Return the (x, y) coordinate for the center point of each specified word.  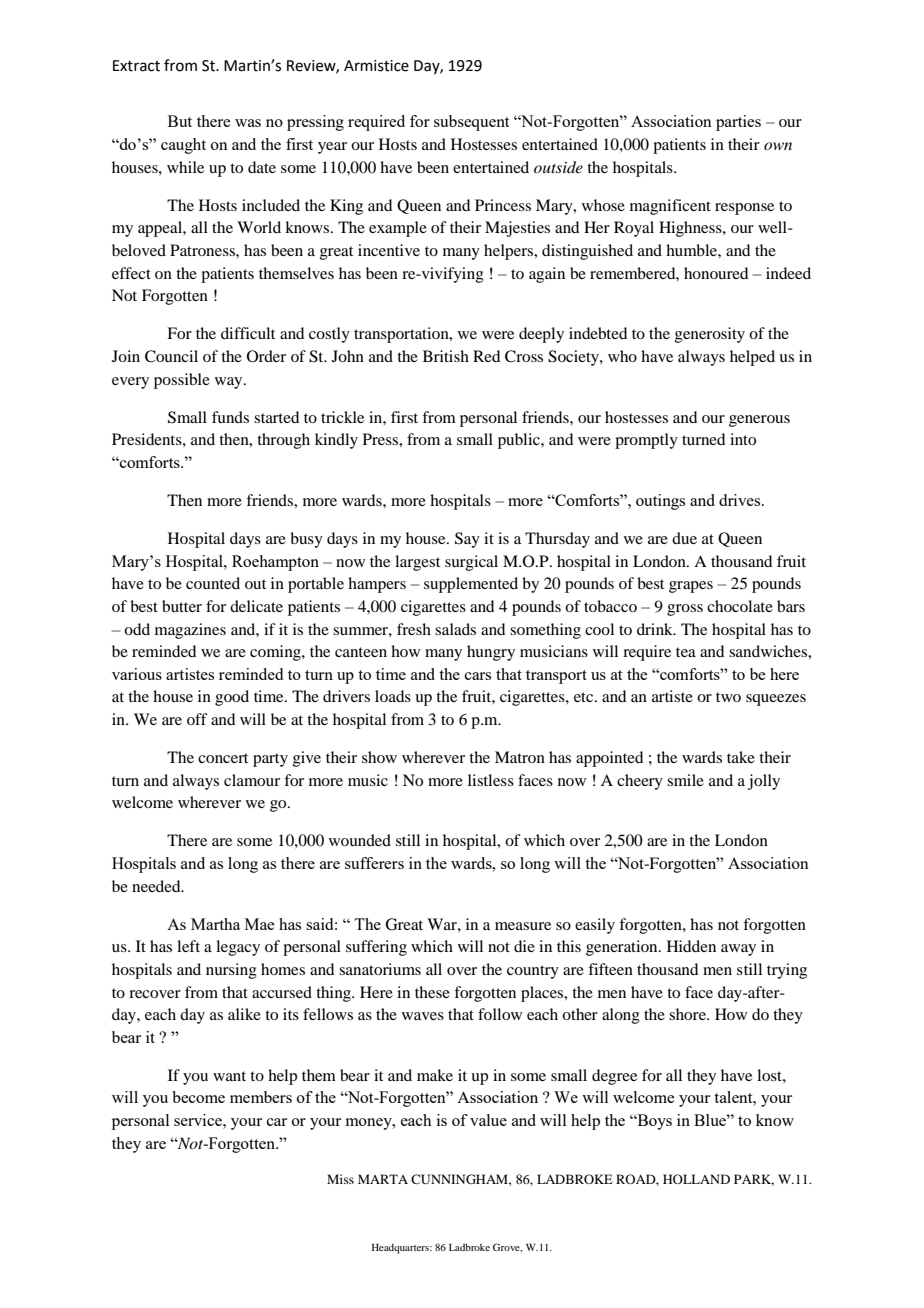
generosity (710, 335)
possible (182, 381)
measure (523, 926)
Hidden (691, 946)
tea (686, 652)
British (446, 356)
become (198, 1097)
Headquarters (401, 1249)
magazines (190, 631)
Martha (215, 924)
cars (478, 676)
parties (738, 123)
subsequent (471, 123)
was (248, 123)
